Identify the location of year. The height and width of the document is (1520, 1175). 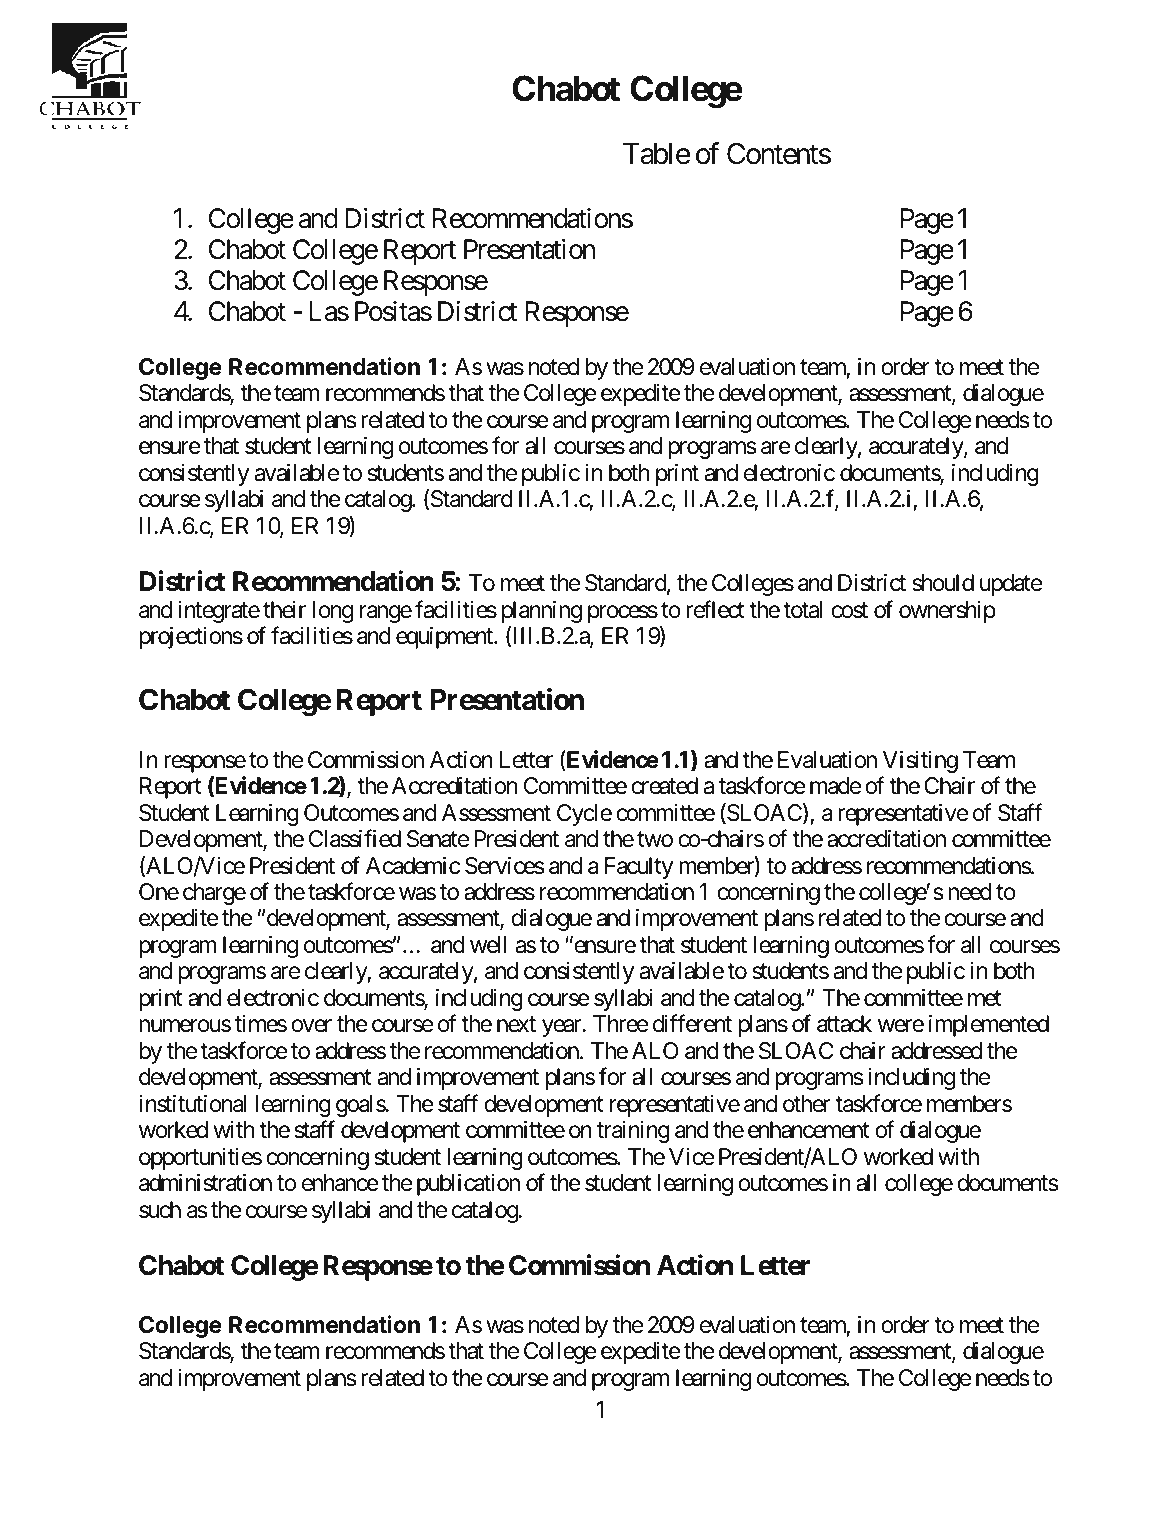
(562, 1028).
